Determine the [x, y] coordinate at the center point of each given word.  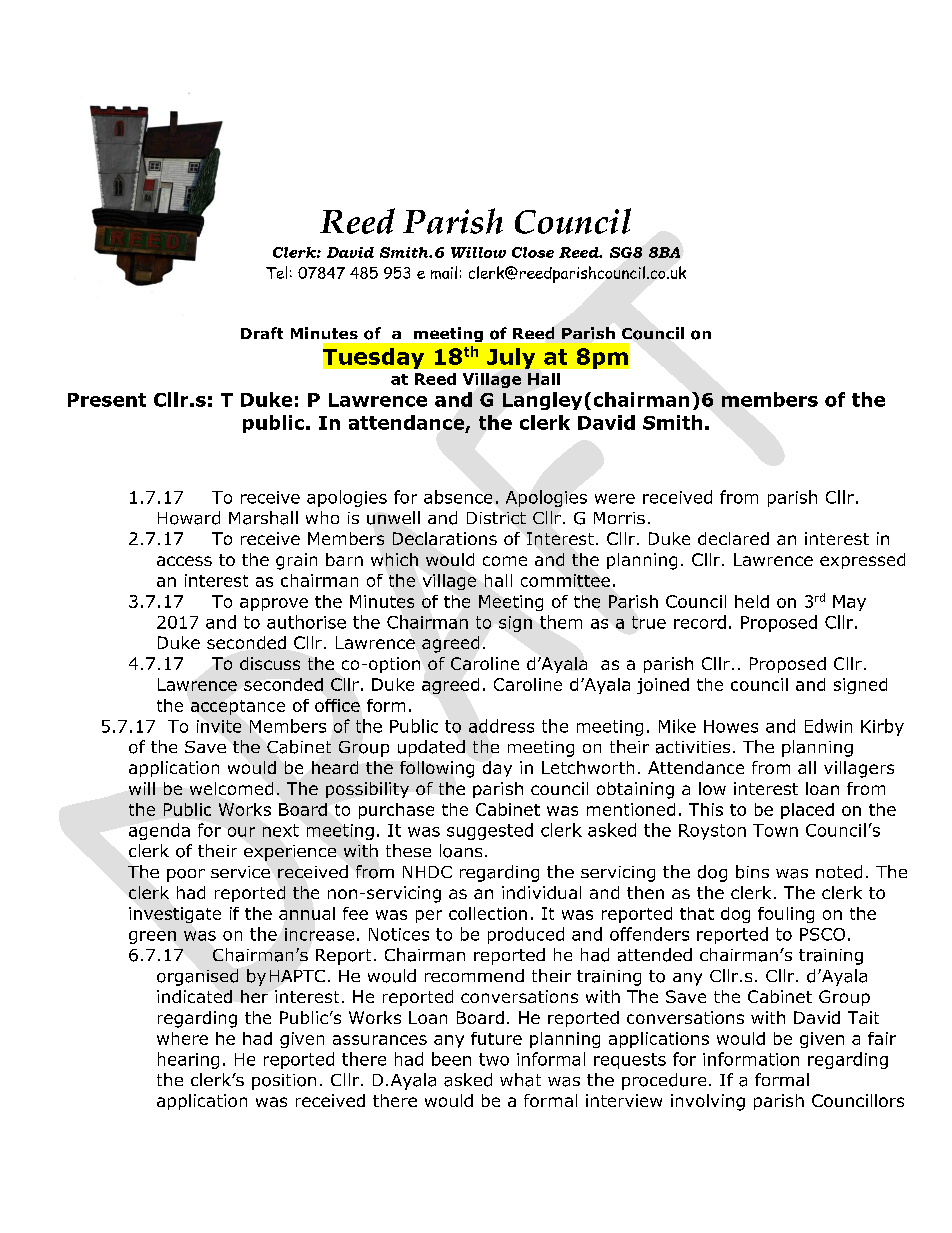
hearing [188, 1060]
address [501, 726]
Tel [276, 272]
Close [533, 252]
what [520, 1080]
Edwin [828, 726]
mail [444, 272]
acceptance [238, 707]
